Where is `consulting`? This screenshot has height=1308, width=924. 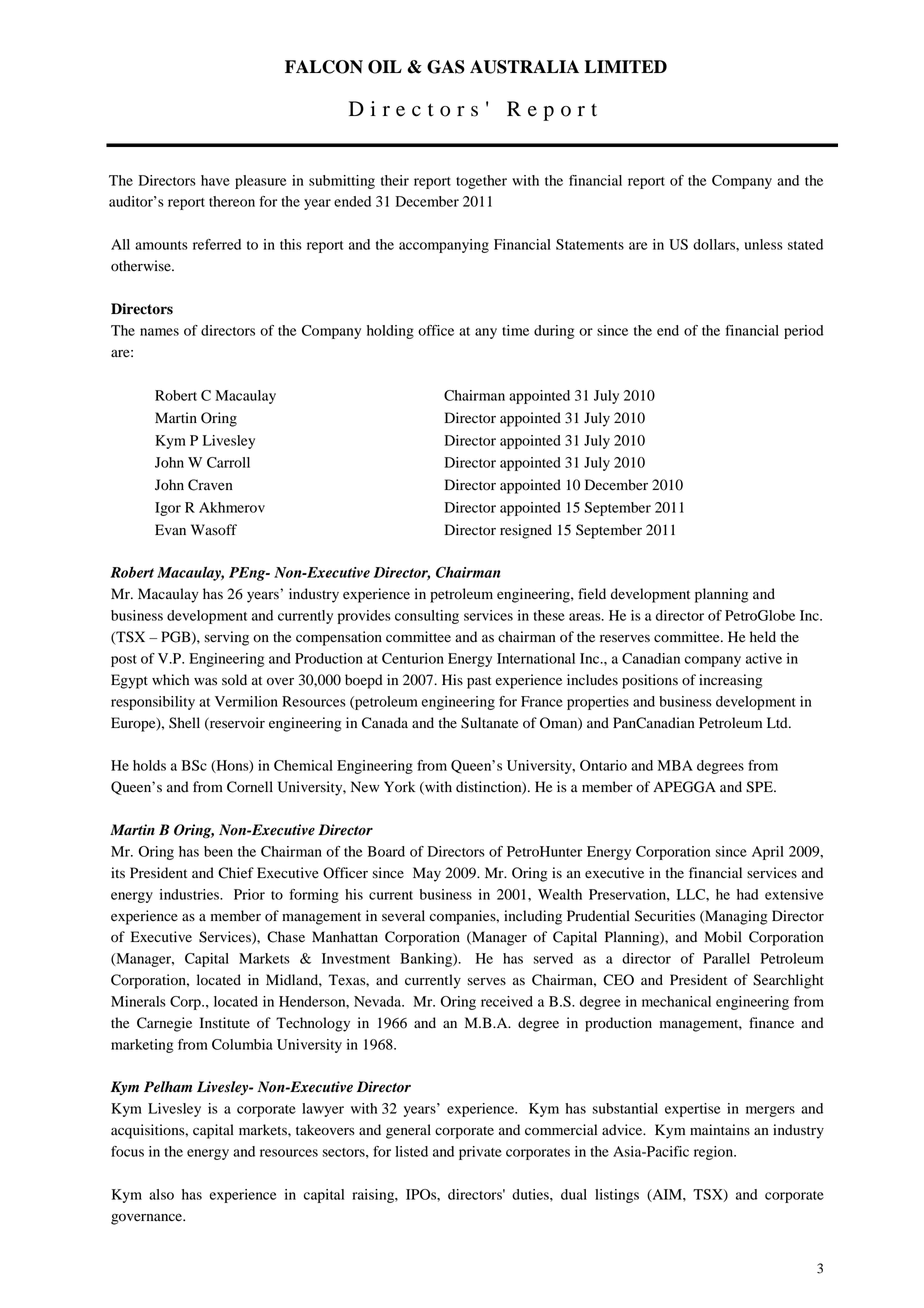
consulting is located at coordinates (427, 617).
